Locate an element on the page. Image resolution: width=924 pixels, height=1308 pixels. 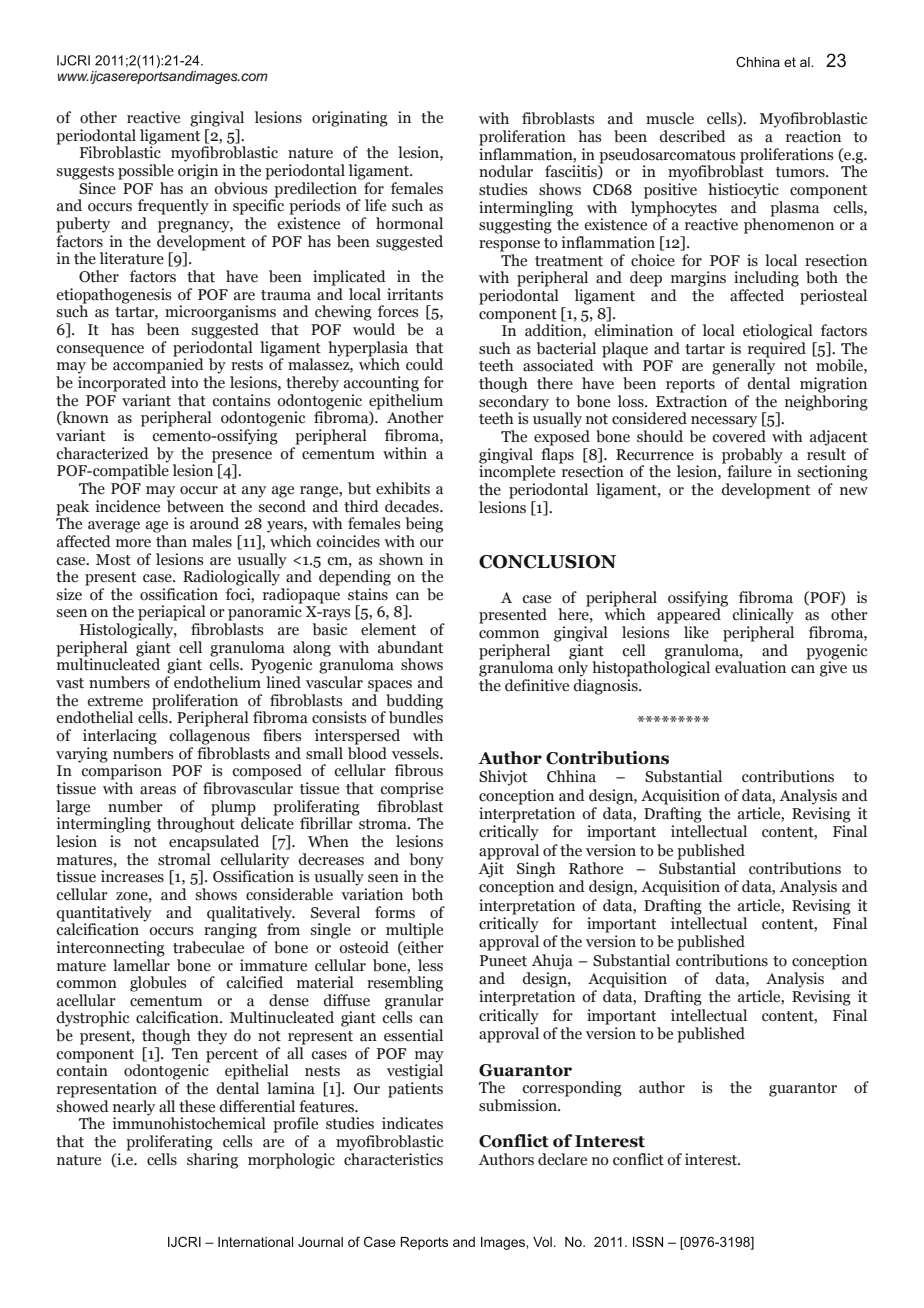
possible is located at coordinates (146, 172).
